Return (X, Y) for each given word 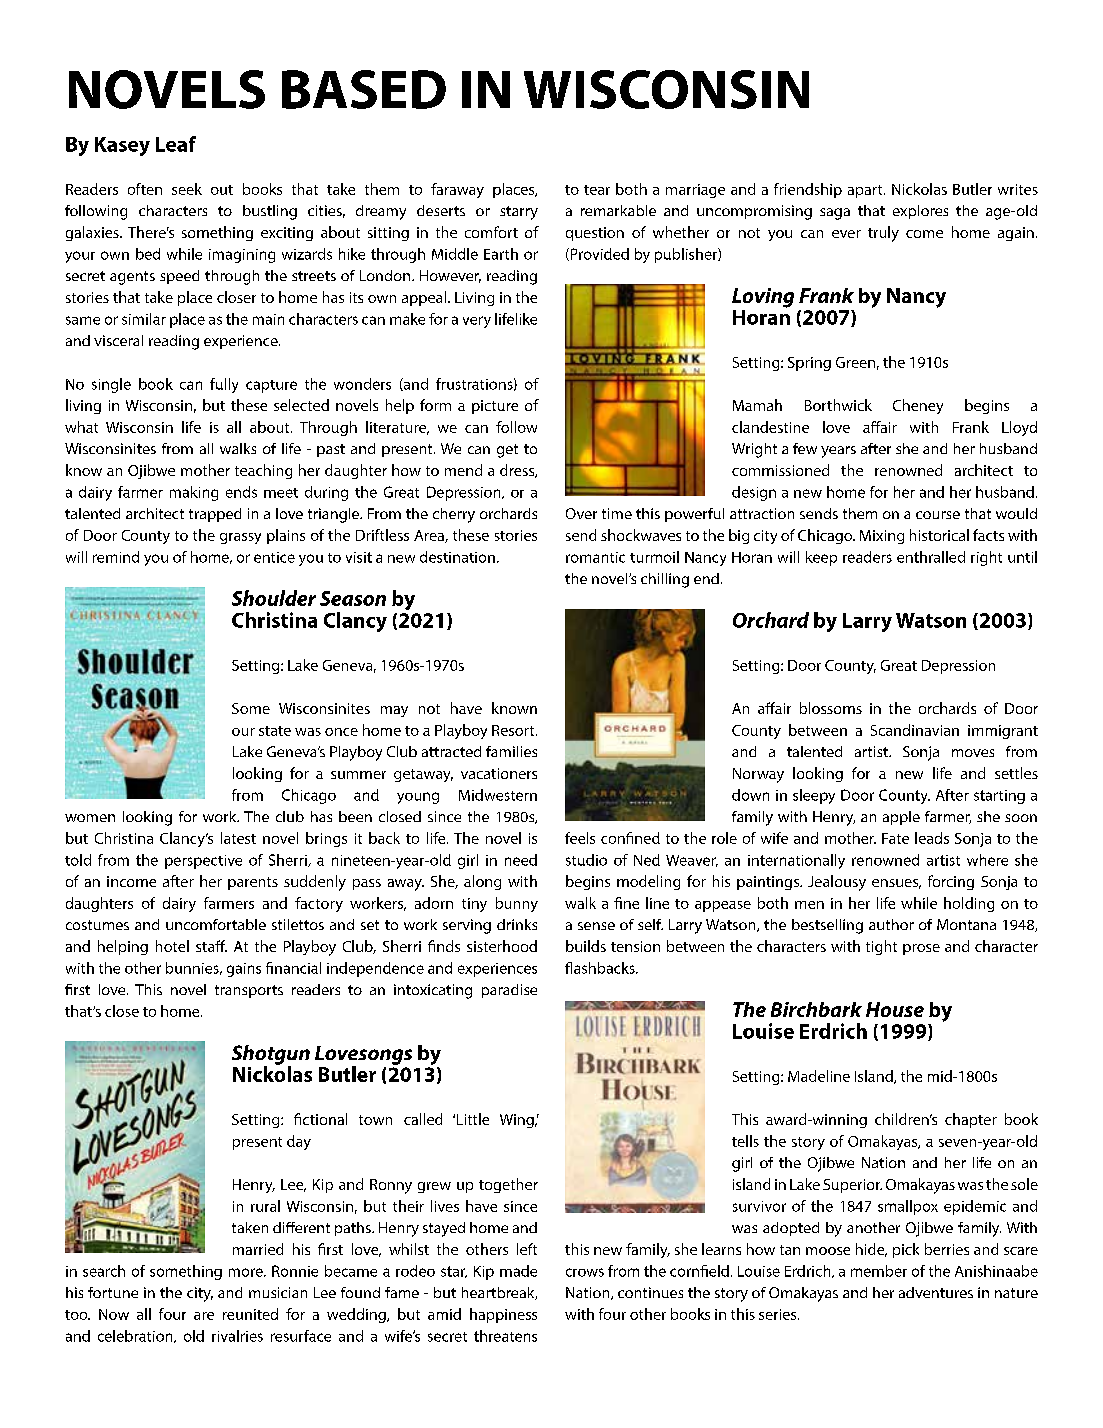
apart (866, 191)
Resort (514, 730)
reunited (250, 1314)
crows (585, 1272)
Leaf (176, 144)
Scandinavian (915, 730)
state (275, 731)
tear (597, 190)
